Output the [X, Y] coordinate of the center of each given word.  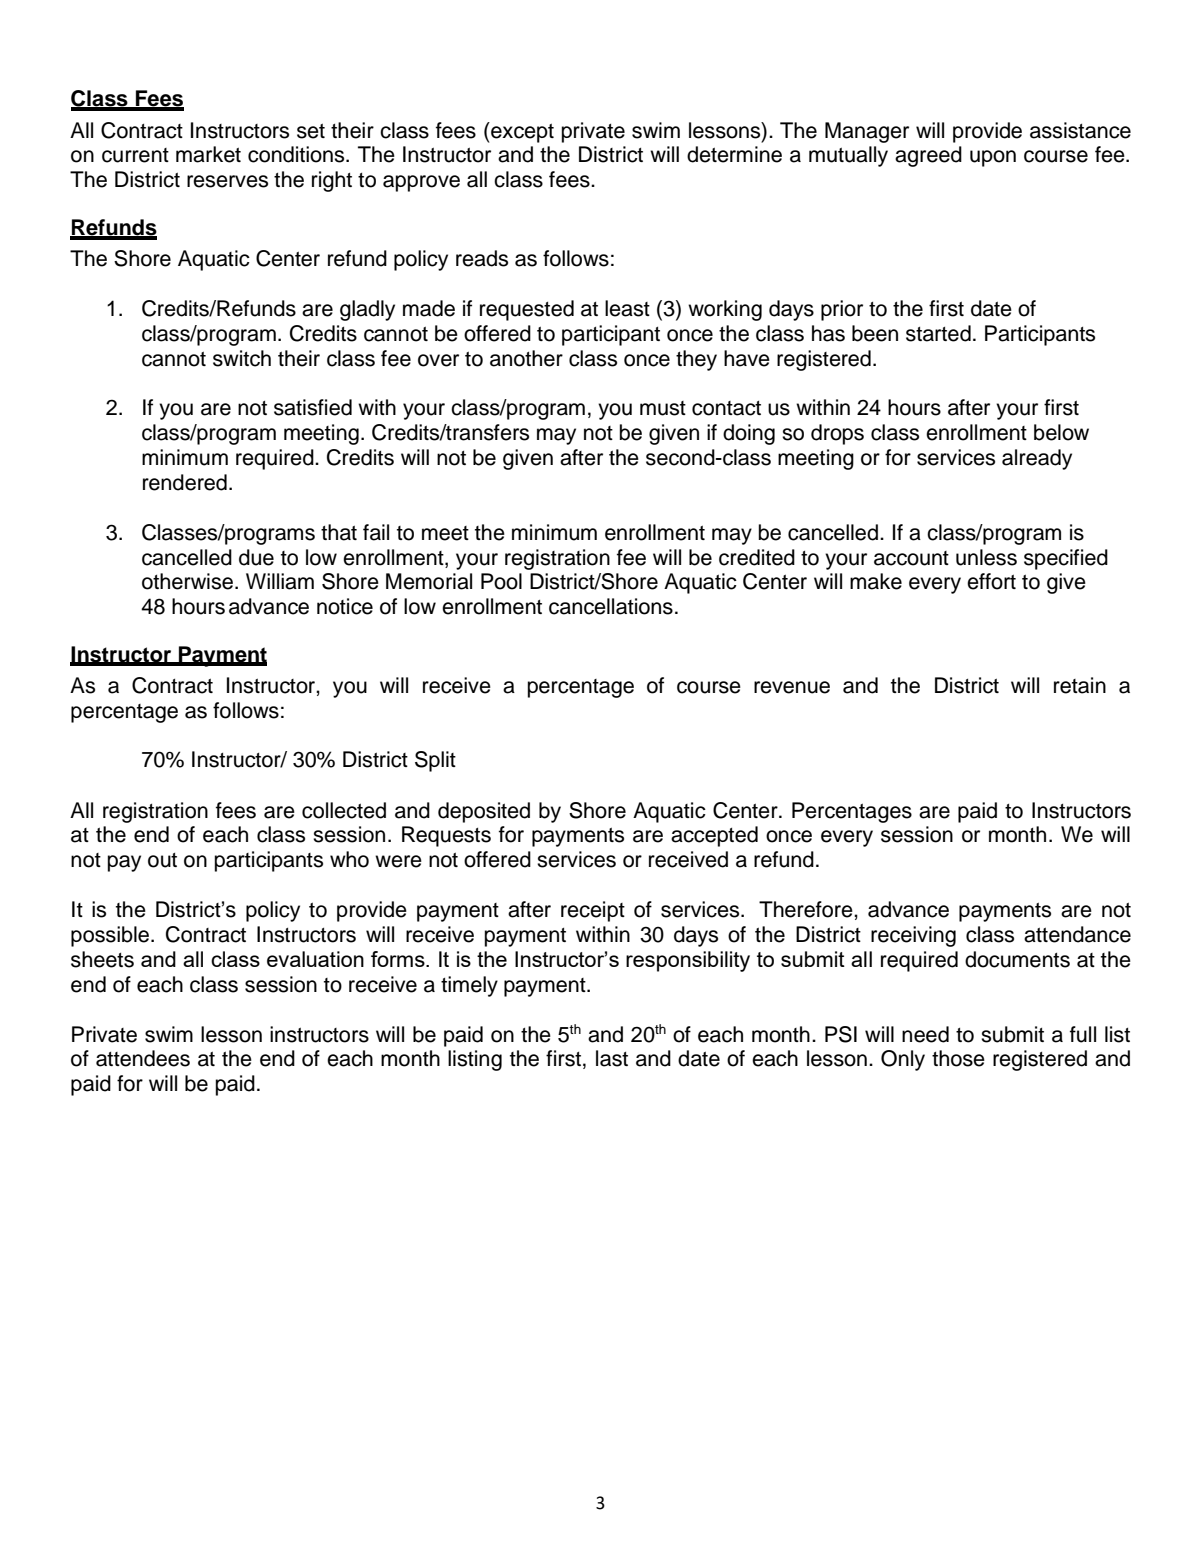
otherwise [187, 581]
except [521, 132]
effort [991, 581]
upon [993, 158]
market [208, 154]
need [925, 1034]
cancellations [611, 606]
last [612, 1058]
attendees [143, 1058]
